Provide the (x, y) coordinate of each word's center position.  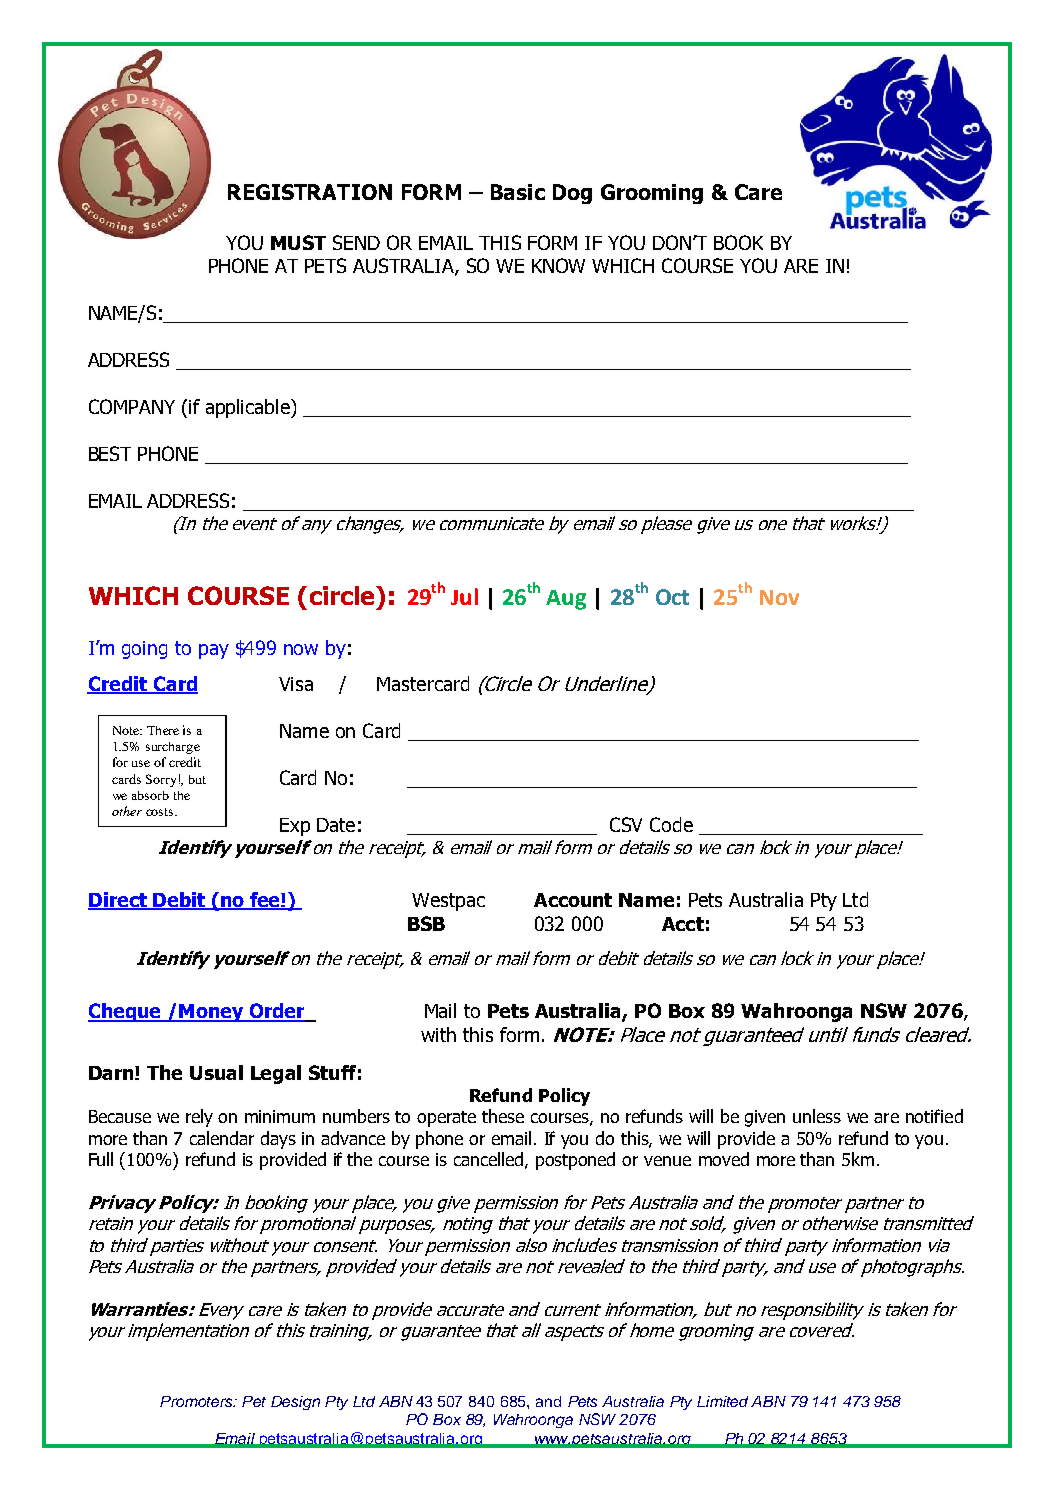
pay (214, 651)
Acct (683, 924)
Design (295, 1403)
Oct (672, 597)
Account (573, 900)
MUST (298, 242)
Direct (119, 901)
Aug (566, 600)
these (503, 1116)
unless (817, 1116)
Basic (518, 192)
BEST (110, 453)
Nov (779, 597)
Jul (464, 596)
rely (199, 1118)
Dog (572, 194)
